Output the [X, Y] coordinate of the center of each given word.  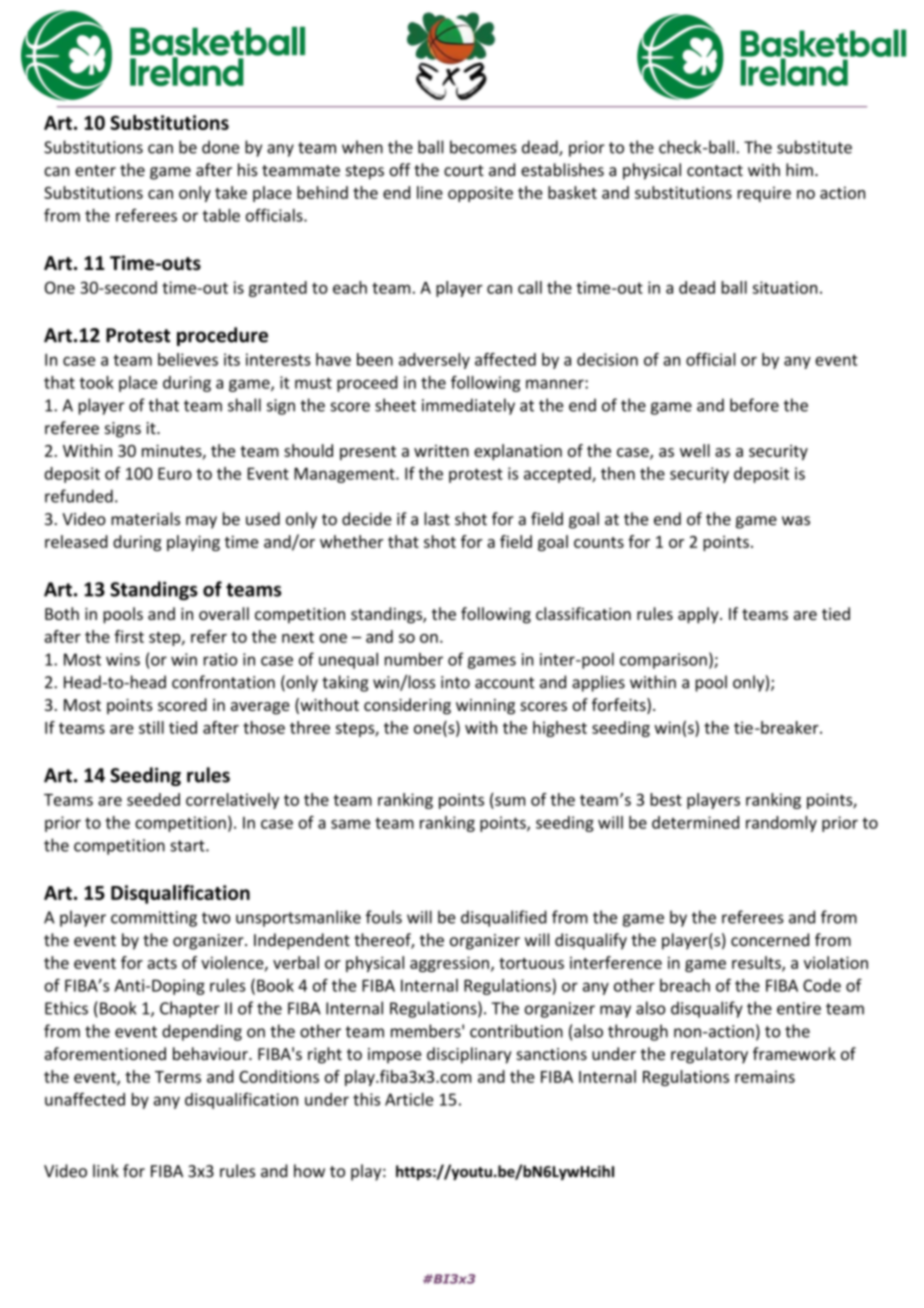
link [106, 1170]
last [437, 519]
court [464, 170]
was [796, 521]
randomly [781, 824]
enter [95, 170]
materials [145, 519]
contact [715, 170]
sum [510, 801]
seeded [153, 799]
